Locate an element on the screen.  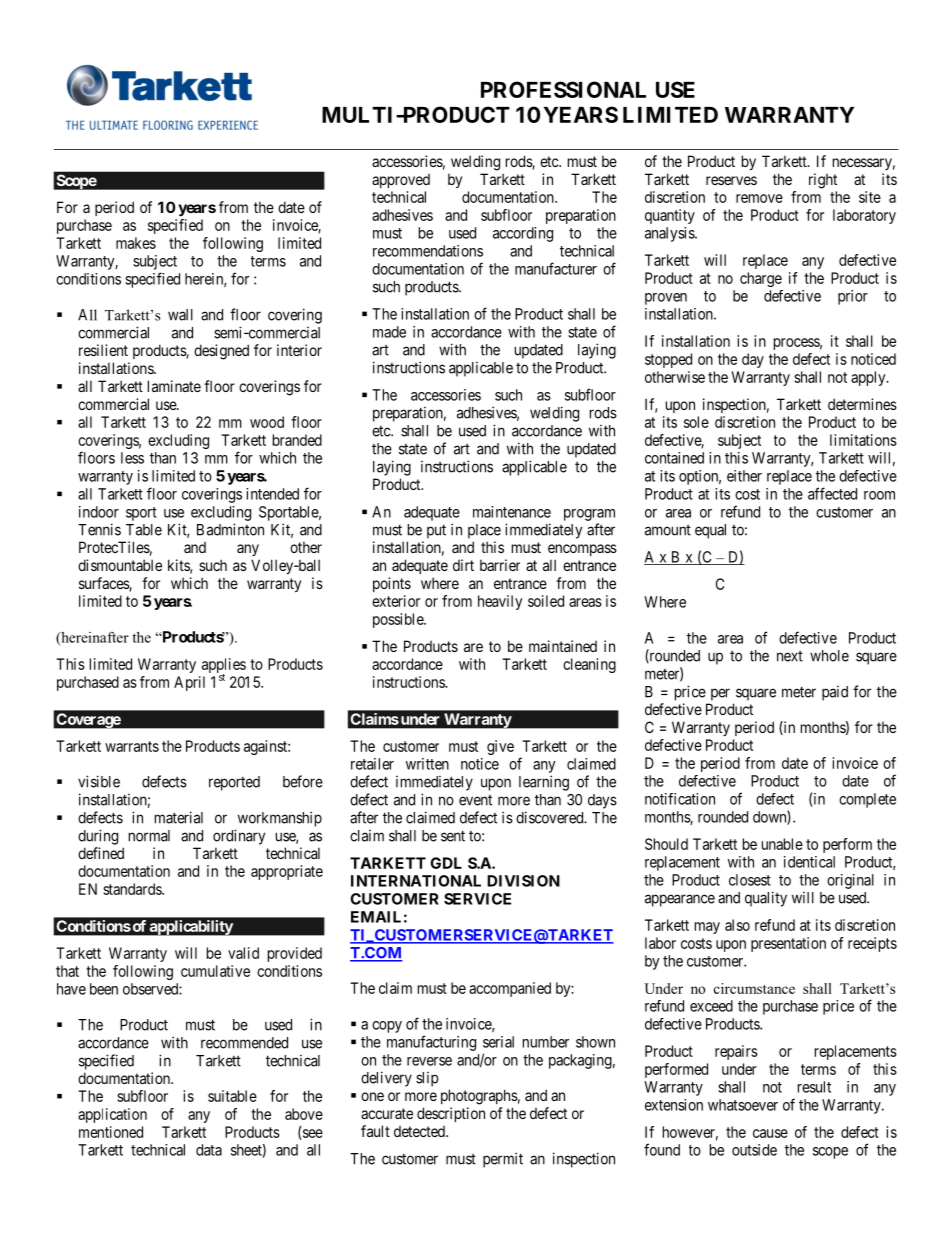
description is located at coordinates (451, 1114).
